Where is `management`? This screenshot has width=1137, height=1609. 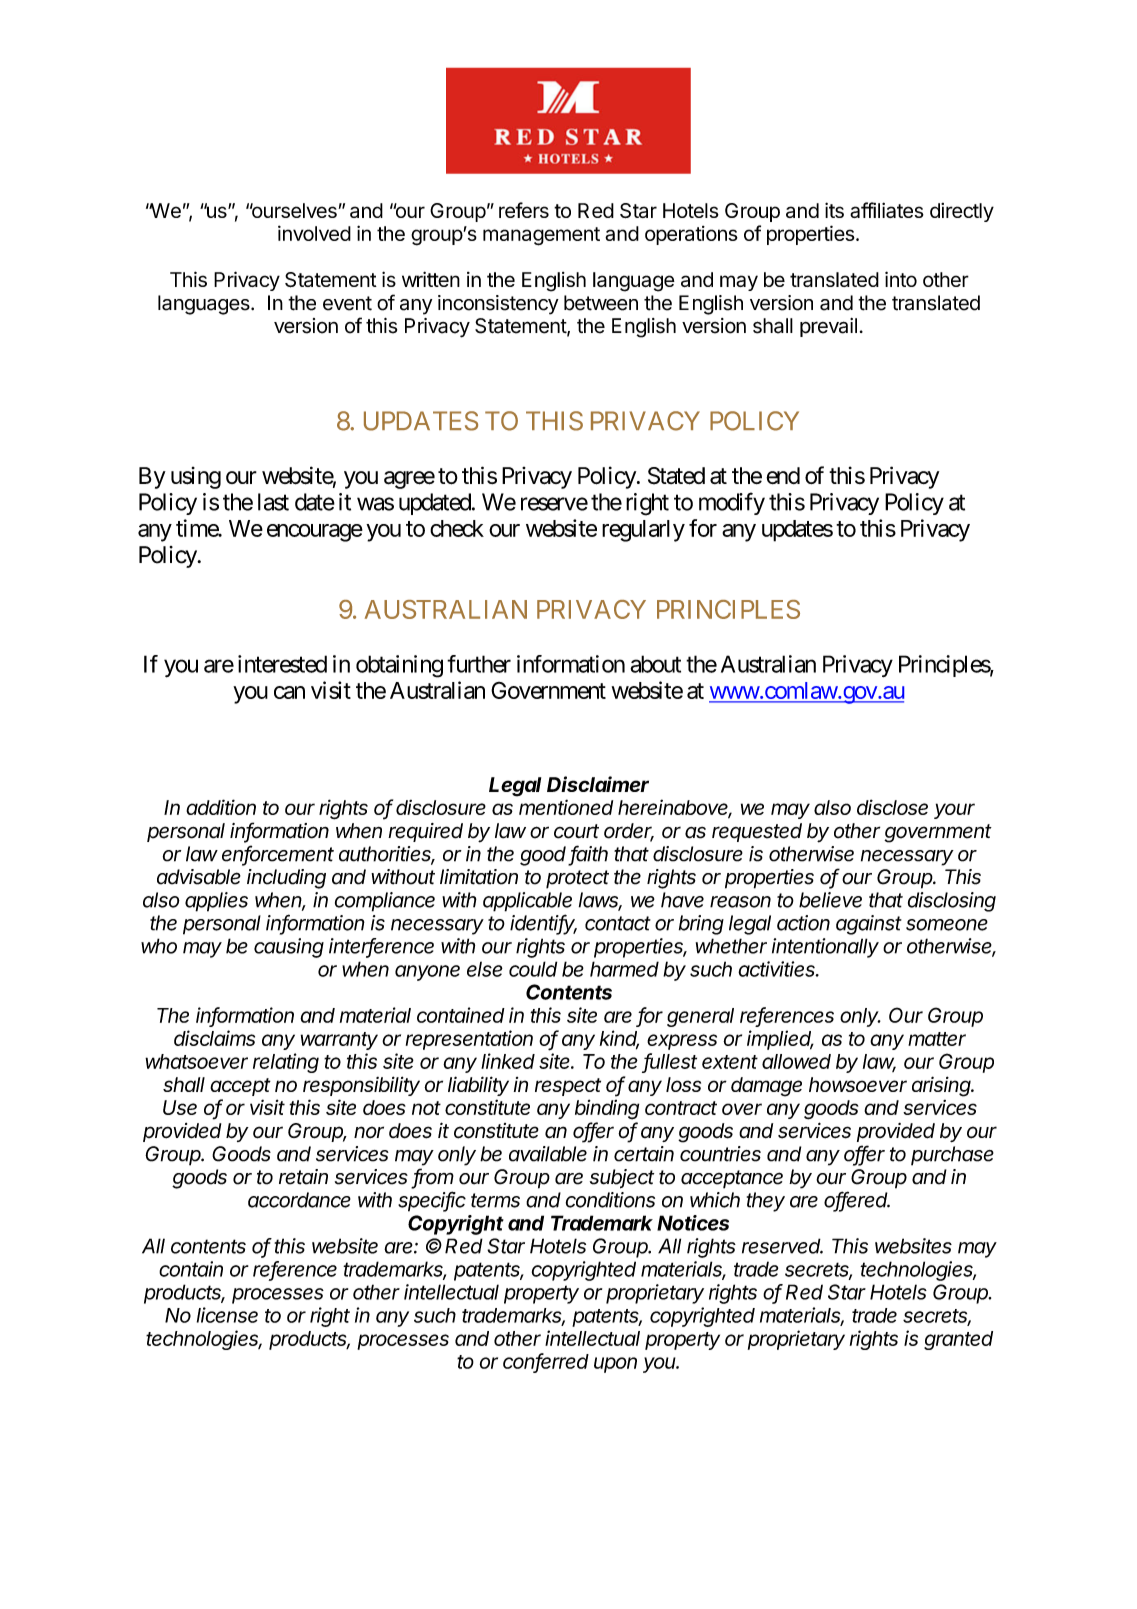
management is located at coordinates (541, 236).
